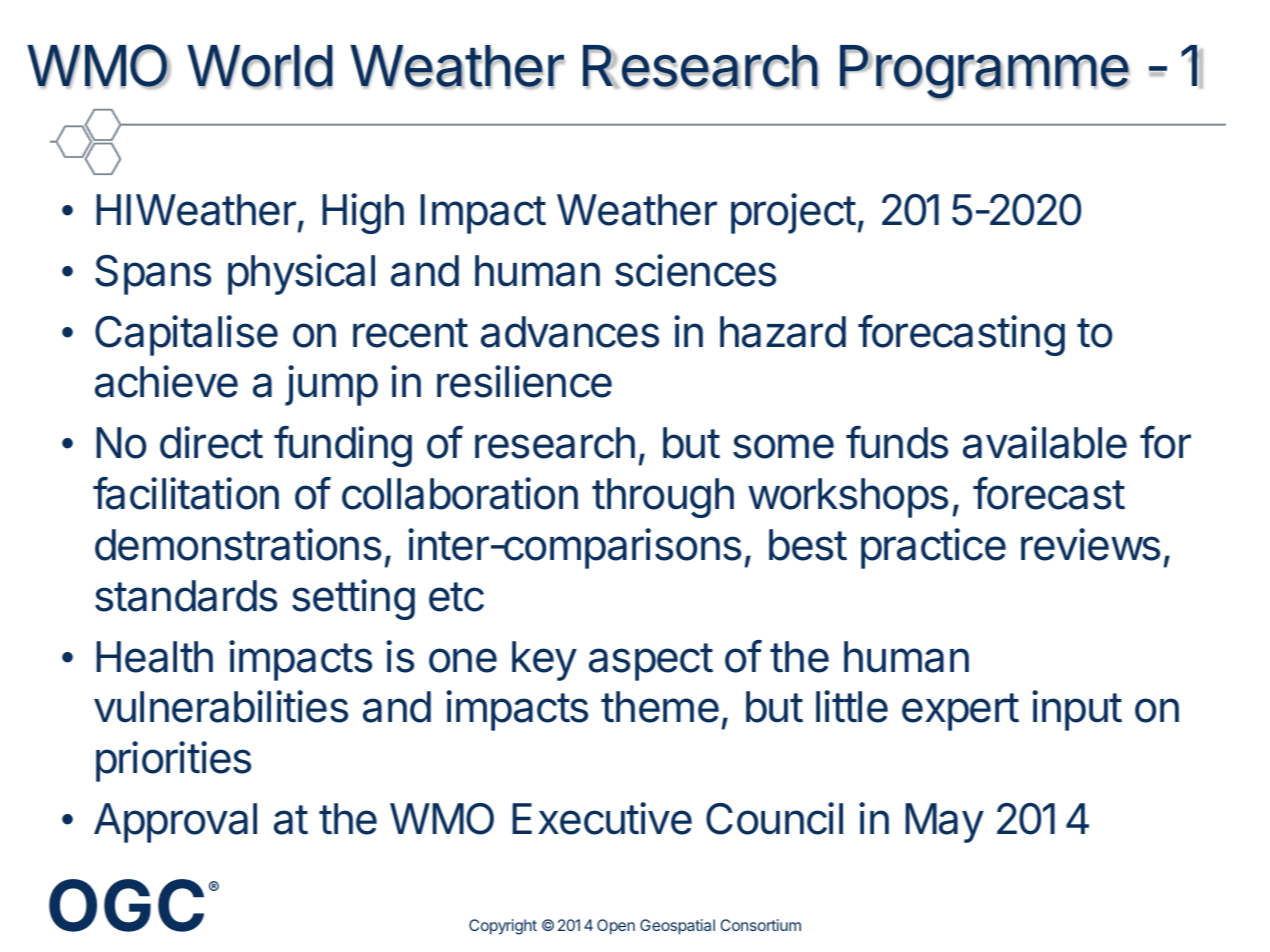 This screenshot has height=952, width=1270. I want to click on project, so click(793, 213).
